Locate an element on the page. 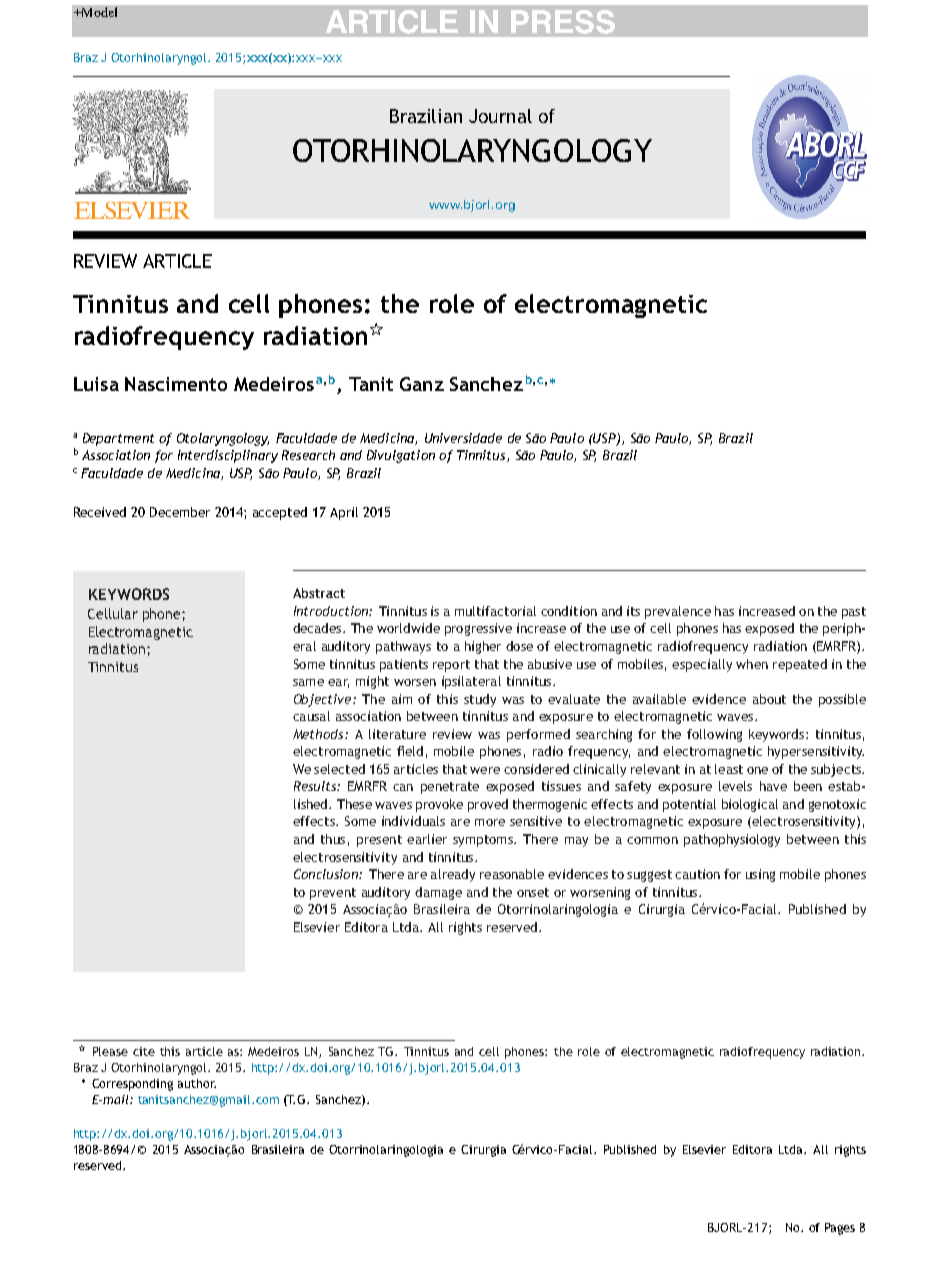 The image size is (952, 1271). Research is located at coordinates (308, 455).
